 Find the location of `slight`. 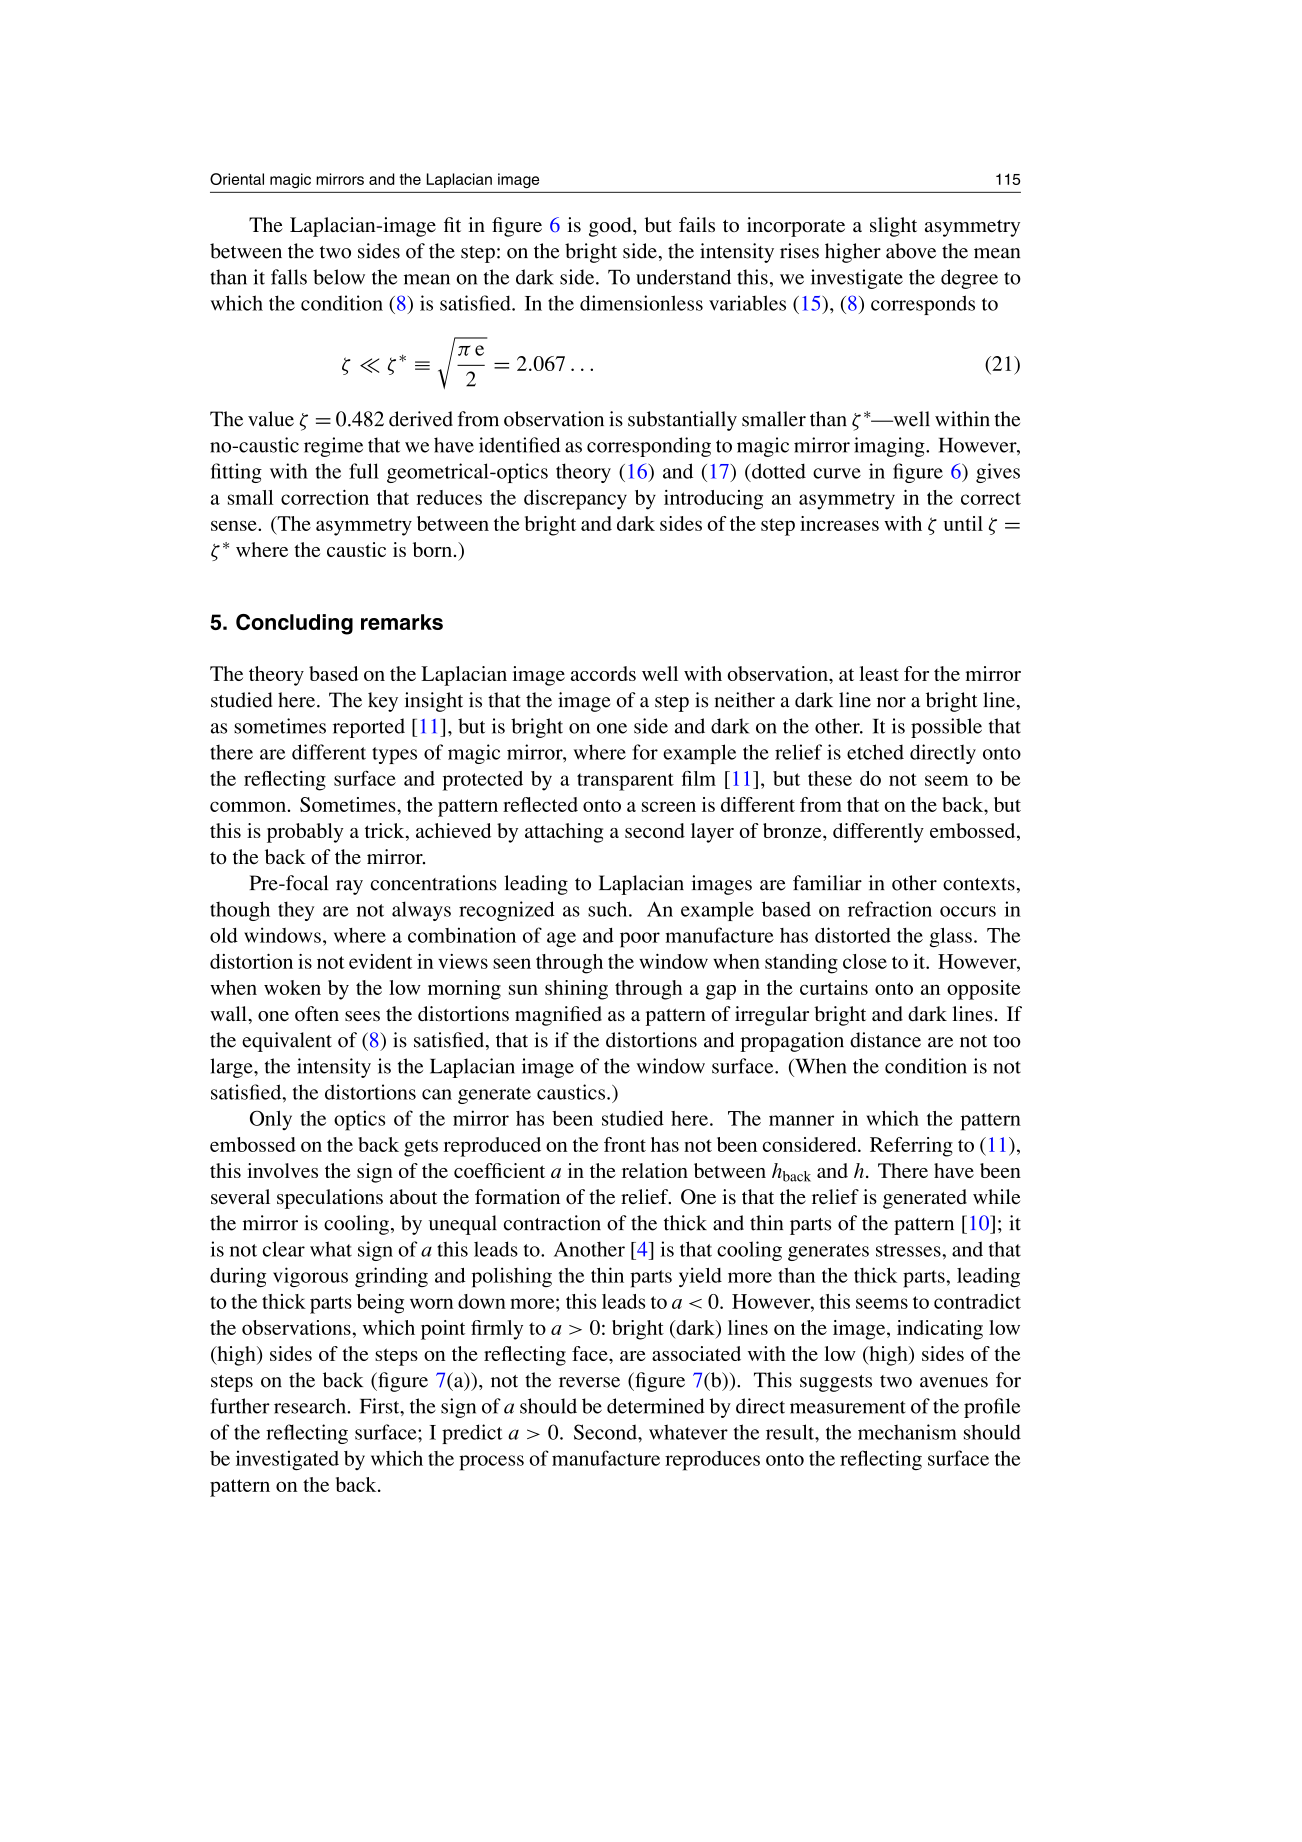

slight is located at coordinates (893, 227).
